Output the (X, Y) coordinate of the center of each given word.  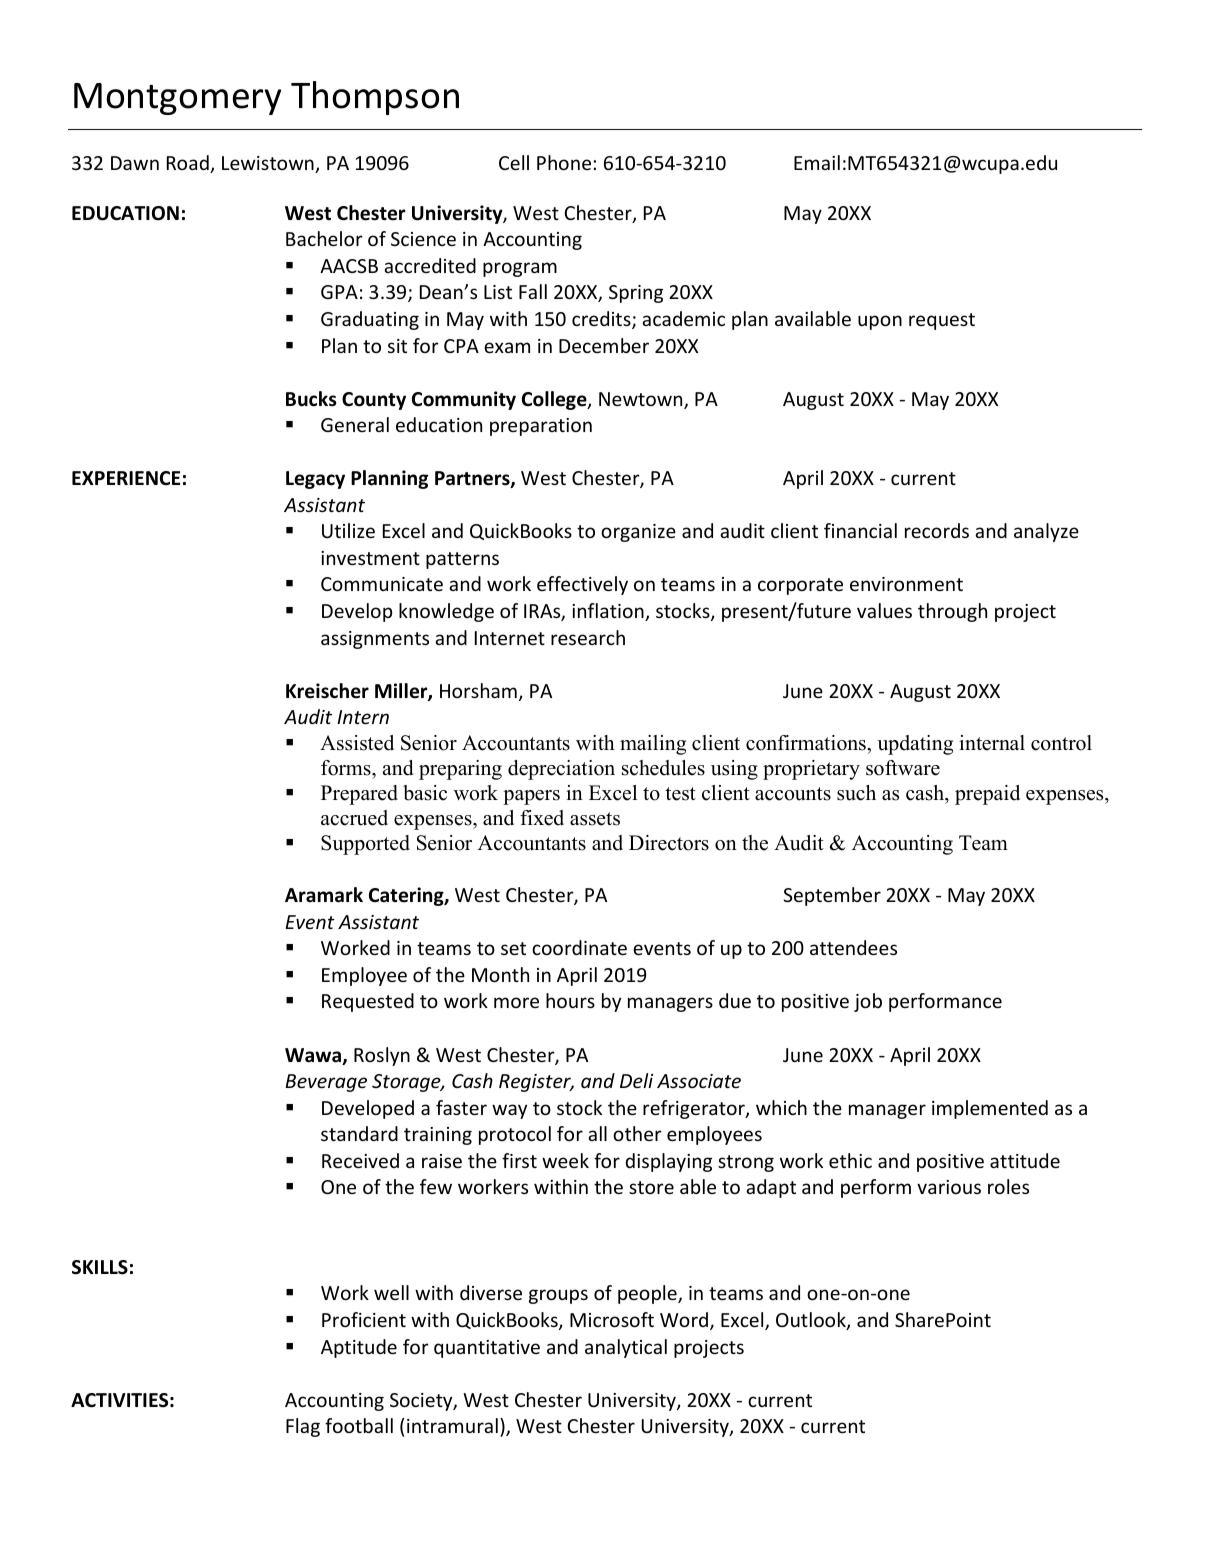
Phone (565, 162)
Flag (303, 1427)
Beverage (326, 1083)
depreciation (561, 770)
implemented (990, 1109)
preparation (541, 427)
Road (189, 164)
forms (347, 769)
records (937, 530)
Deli (637, 1080)
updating (915, 745)
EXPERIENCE (126, 478)
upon (880, 322)
